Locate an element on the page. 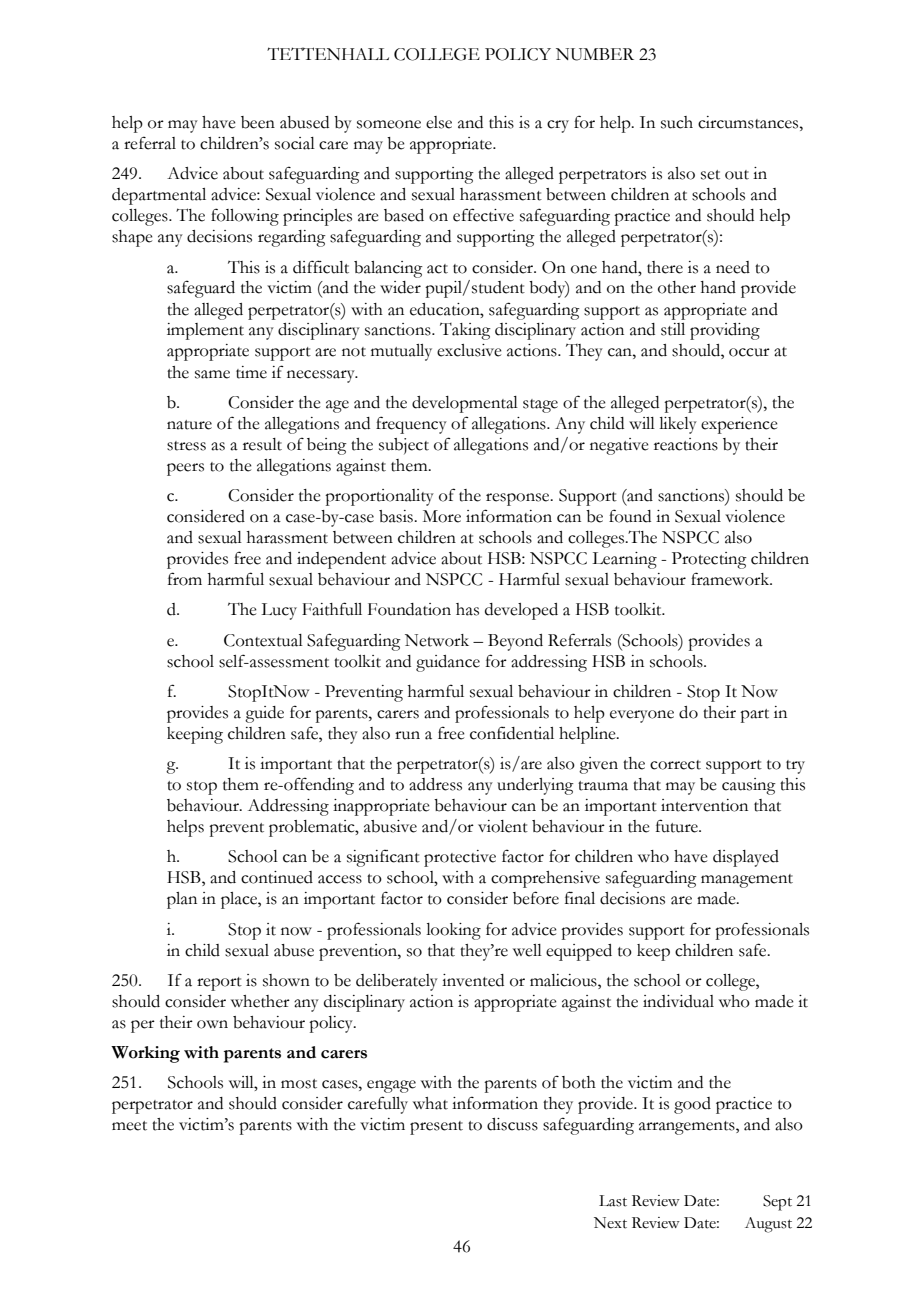 Image resolution: width=924 pixels, height=1308 pixels. been is located at coordinates (258, 122).
